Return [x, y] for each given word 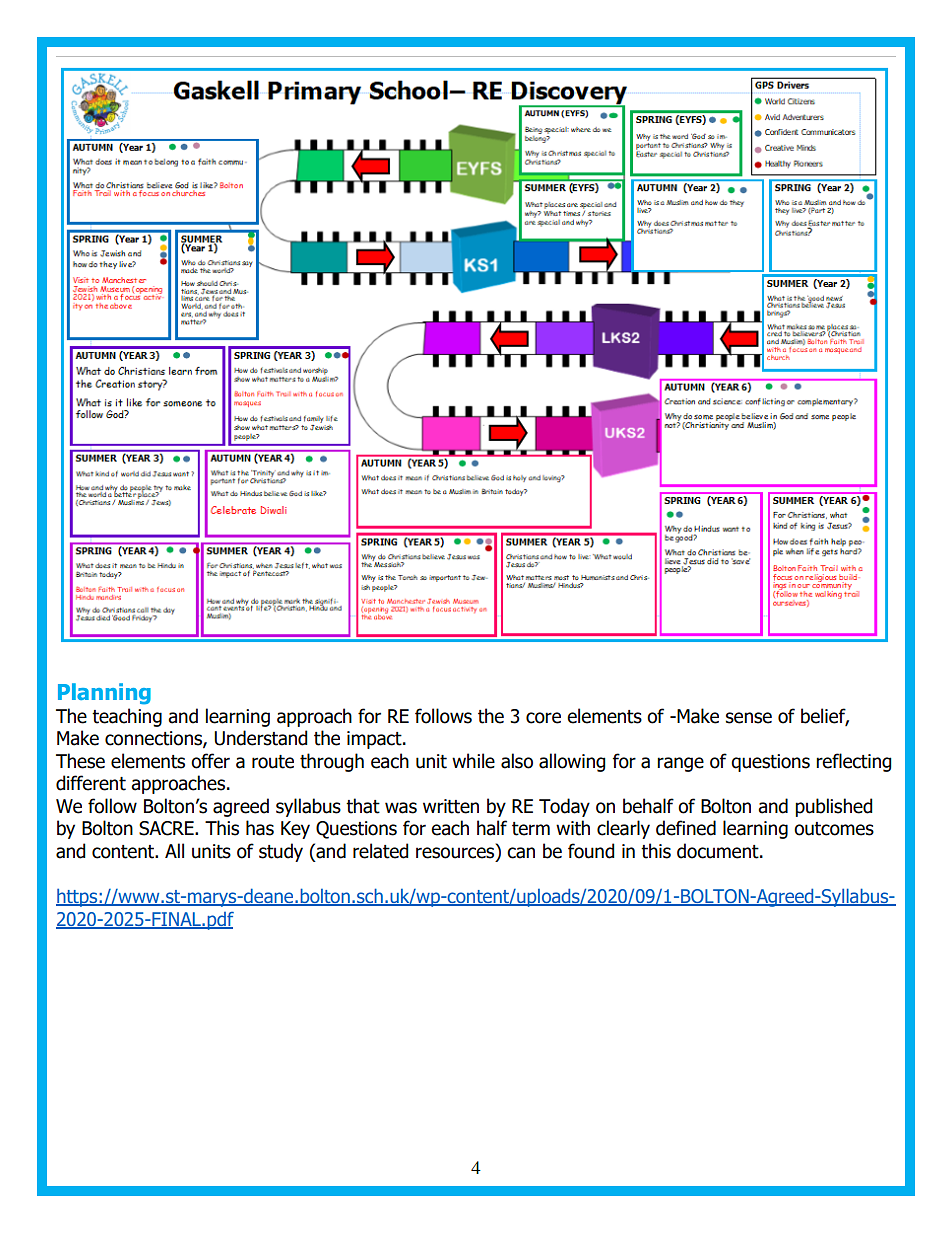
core [543, 718]
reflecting [854, 762]
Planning [104, 694]
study [281, 852]
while [473, 761]
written [451, 806]
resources [456, 853]
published [834, 807]
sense [749, 718]
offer [210, 761]
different [91, 783]
